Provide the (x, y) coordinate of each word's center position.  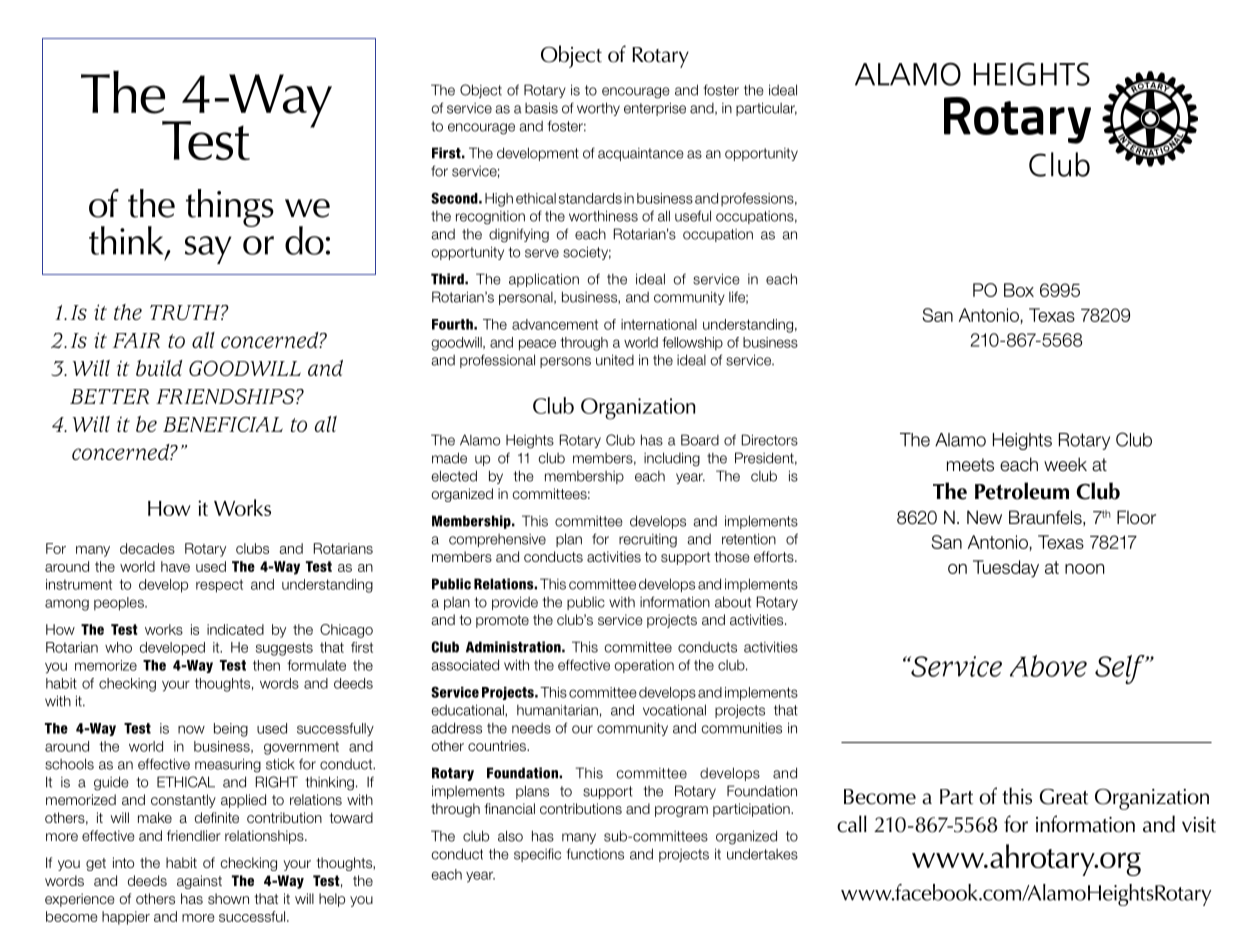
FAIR (136, 340)
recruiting (648, 541)
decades (147, 548)
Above (1048, 666)
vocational (674, 710)
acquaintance (641, 154)
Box (1019, 290)
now (191, 729)
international (659, 324)
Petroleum (1022, 491)
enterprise (655, 109)
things (230, 208)
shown (228, 898)
